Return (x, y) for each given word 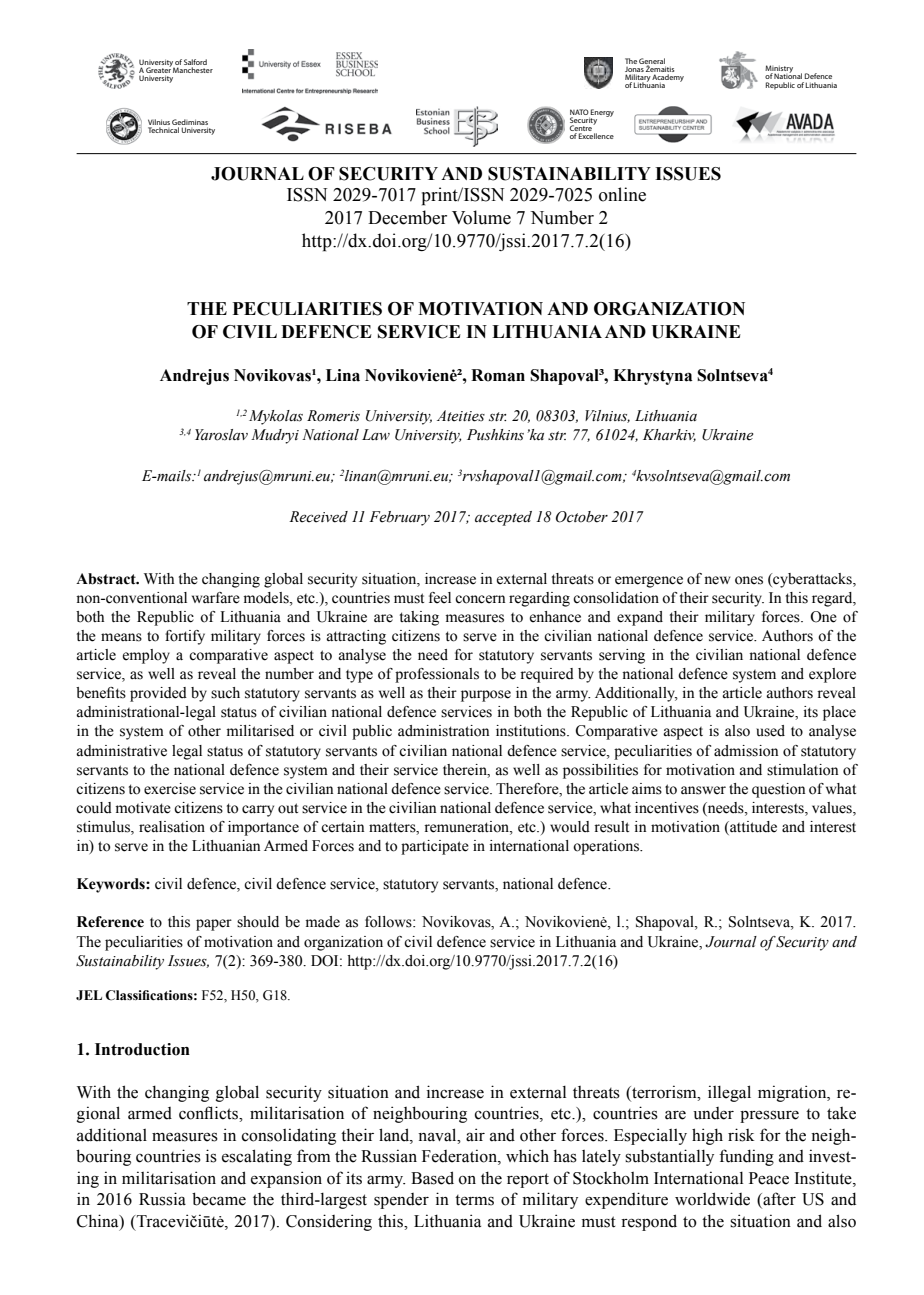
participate (435, 847)
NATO (580, 113)
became (219, 1199)
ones (749, 580)
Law (376, 434)
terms (474, 1200)
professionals (437, 675)
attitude (752, 828)
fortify (185, 637)
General (652, 62)
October (582, 517)
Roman (498, 375)
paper (214, 925)
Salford (195, 62)
